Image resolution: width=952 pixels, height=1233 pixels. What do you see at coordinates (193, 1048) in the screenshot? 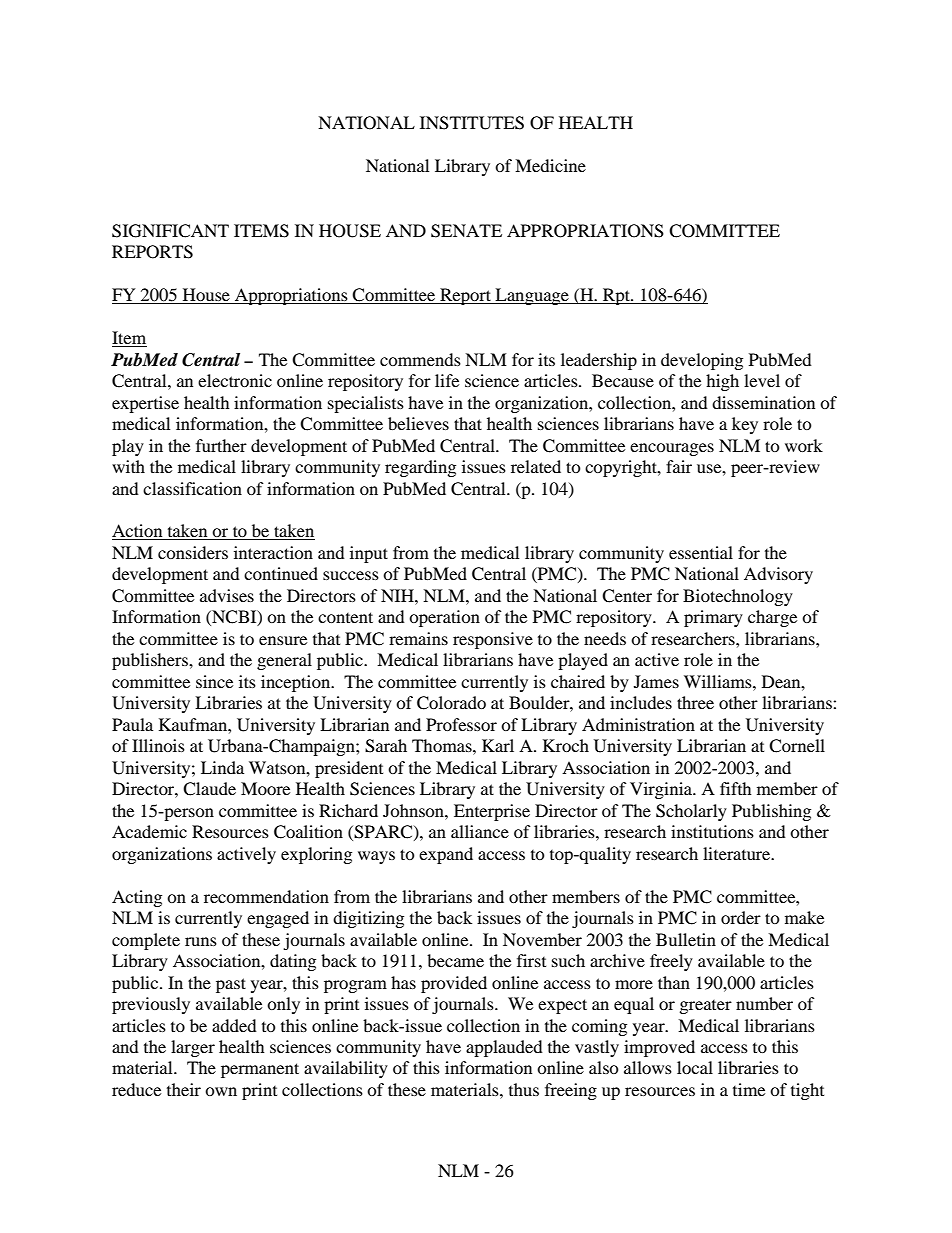
I see `larger` at bounding box center [193, 1048].
